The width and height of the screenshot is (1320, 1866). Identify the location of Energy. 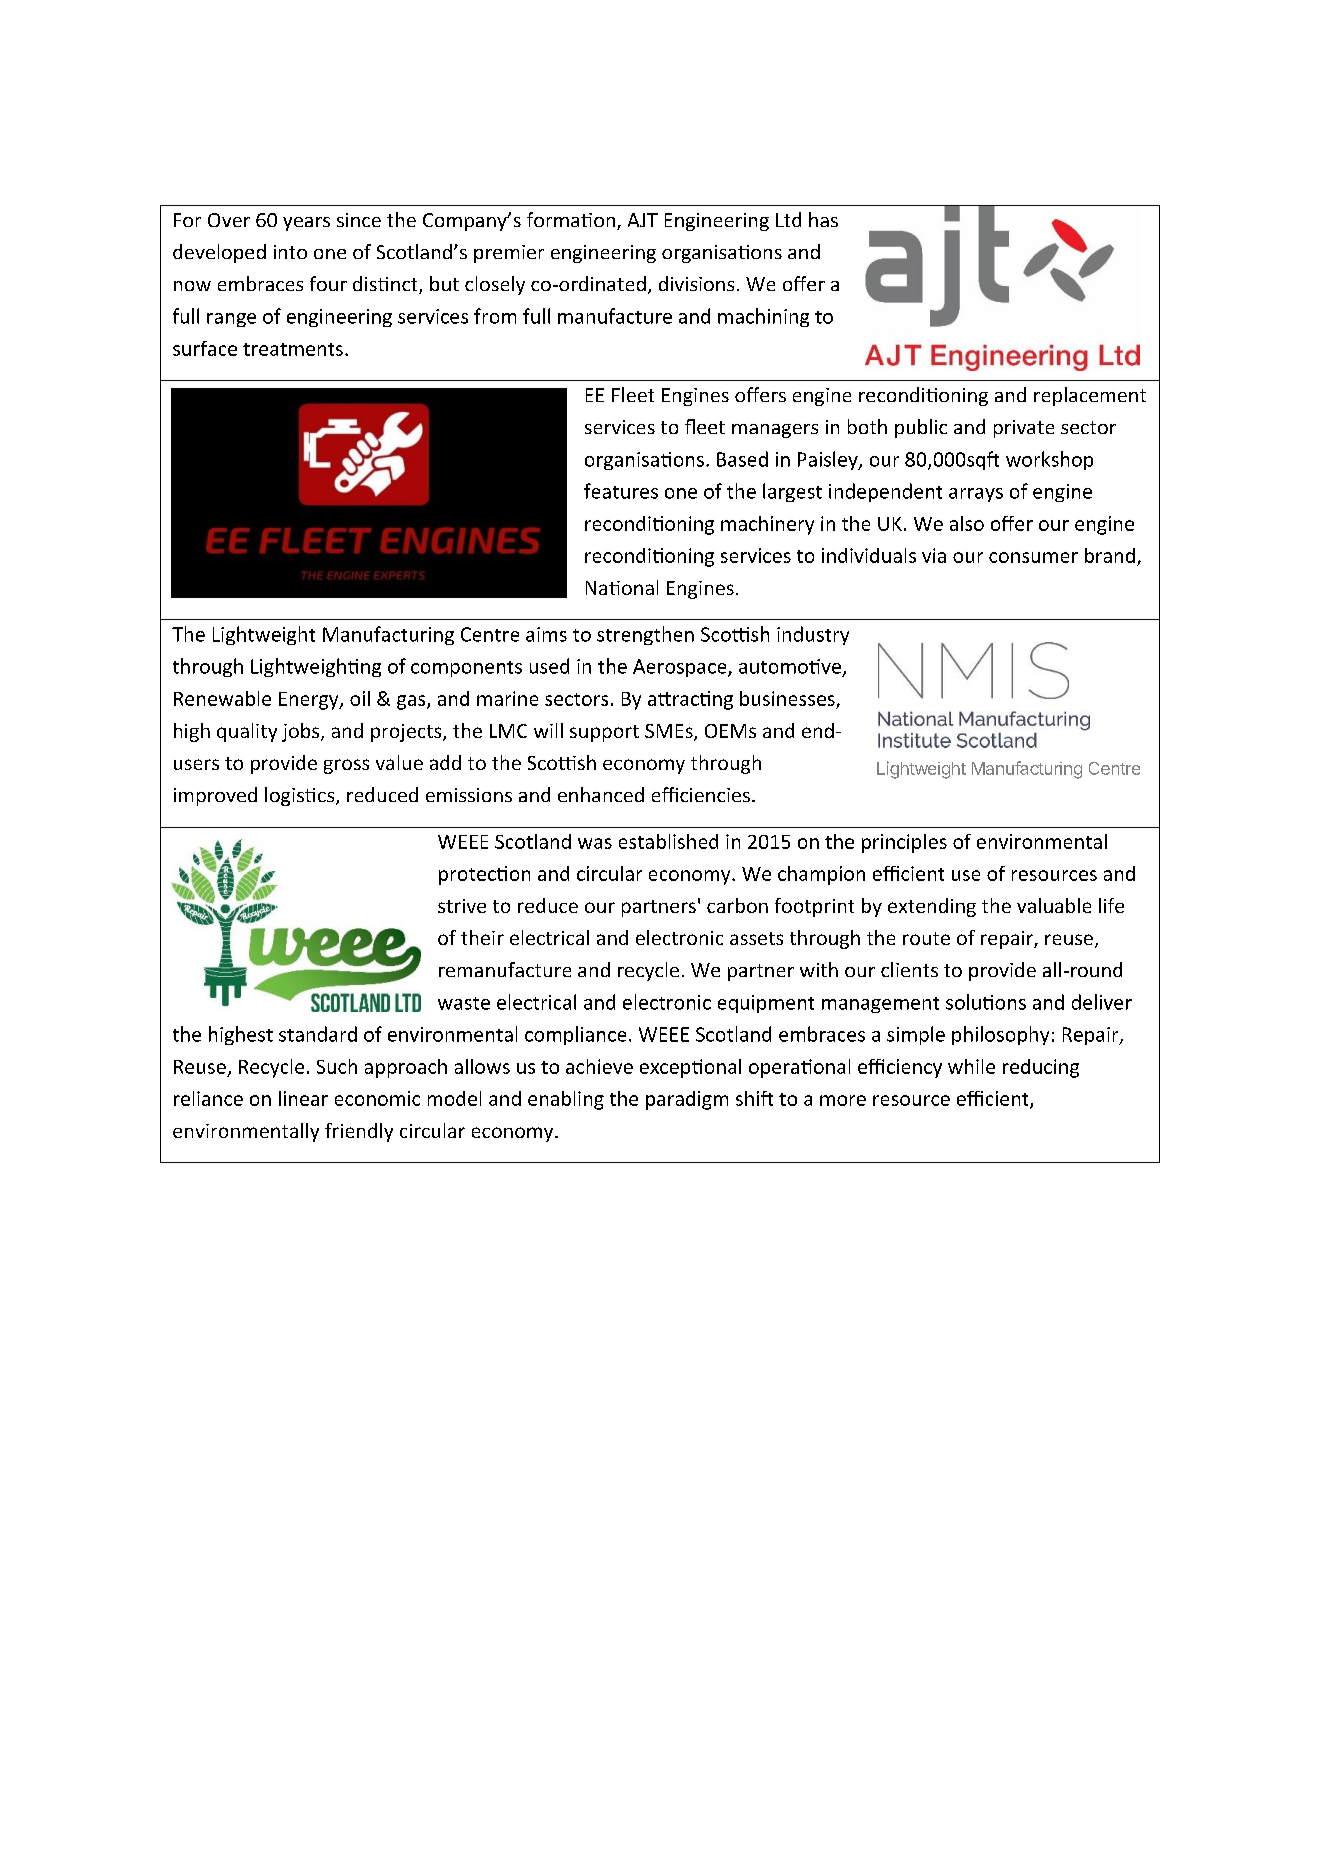
(310, 701).
